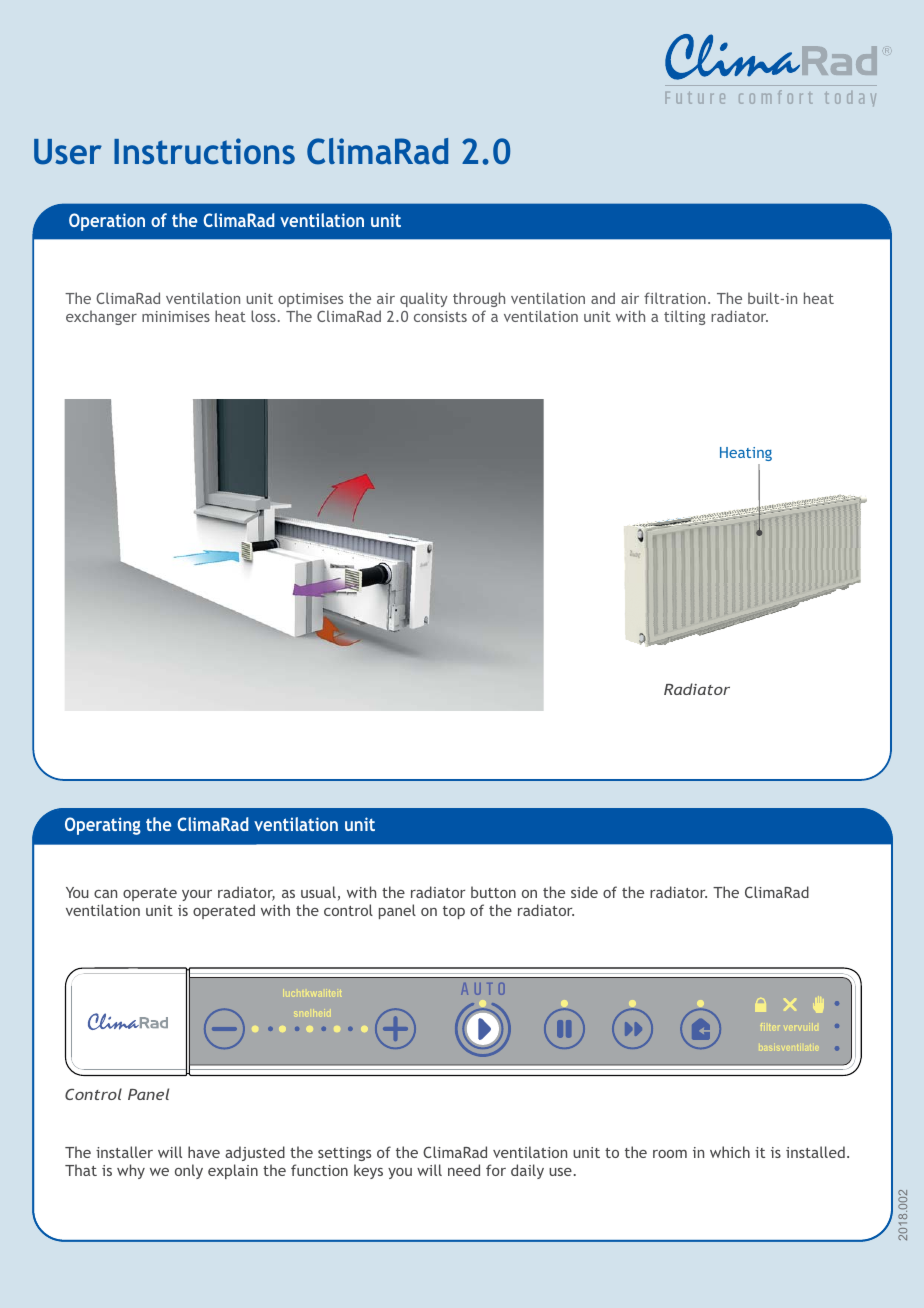 The height and width of the page is (1308, 924). I want to click on tilting, so click(684, 317).
